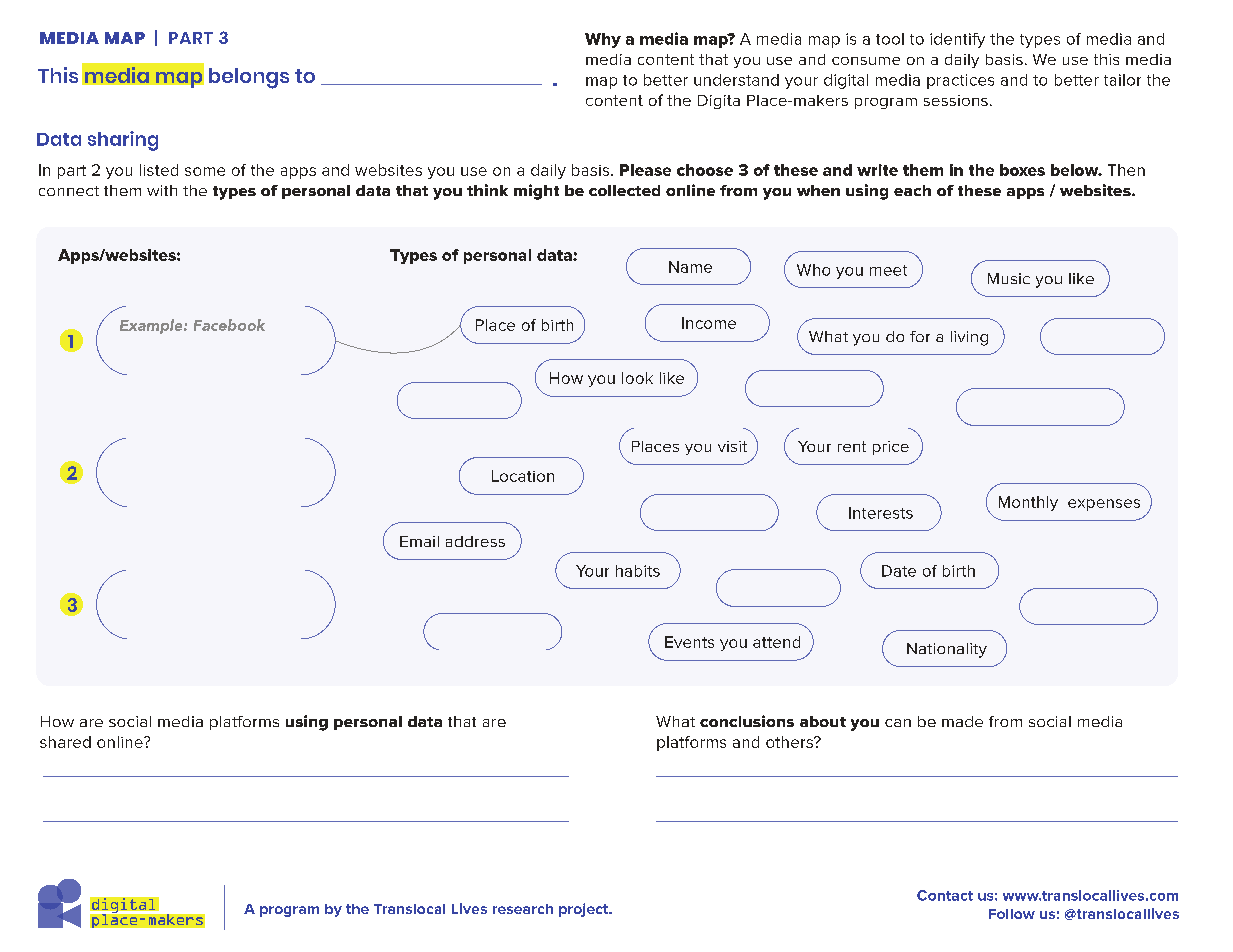 Image resolution: width=1233 pixels, height=952 pixels. What do you see at coordinates (960, 81) in the screenshot?
I see `practices` at bounding box center [960, 81].
